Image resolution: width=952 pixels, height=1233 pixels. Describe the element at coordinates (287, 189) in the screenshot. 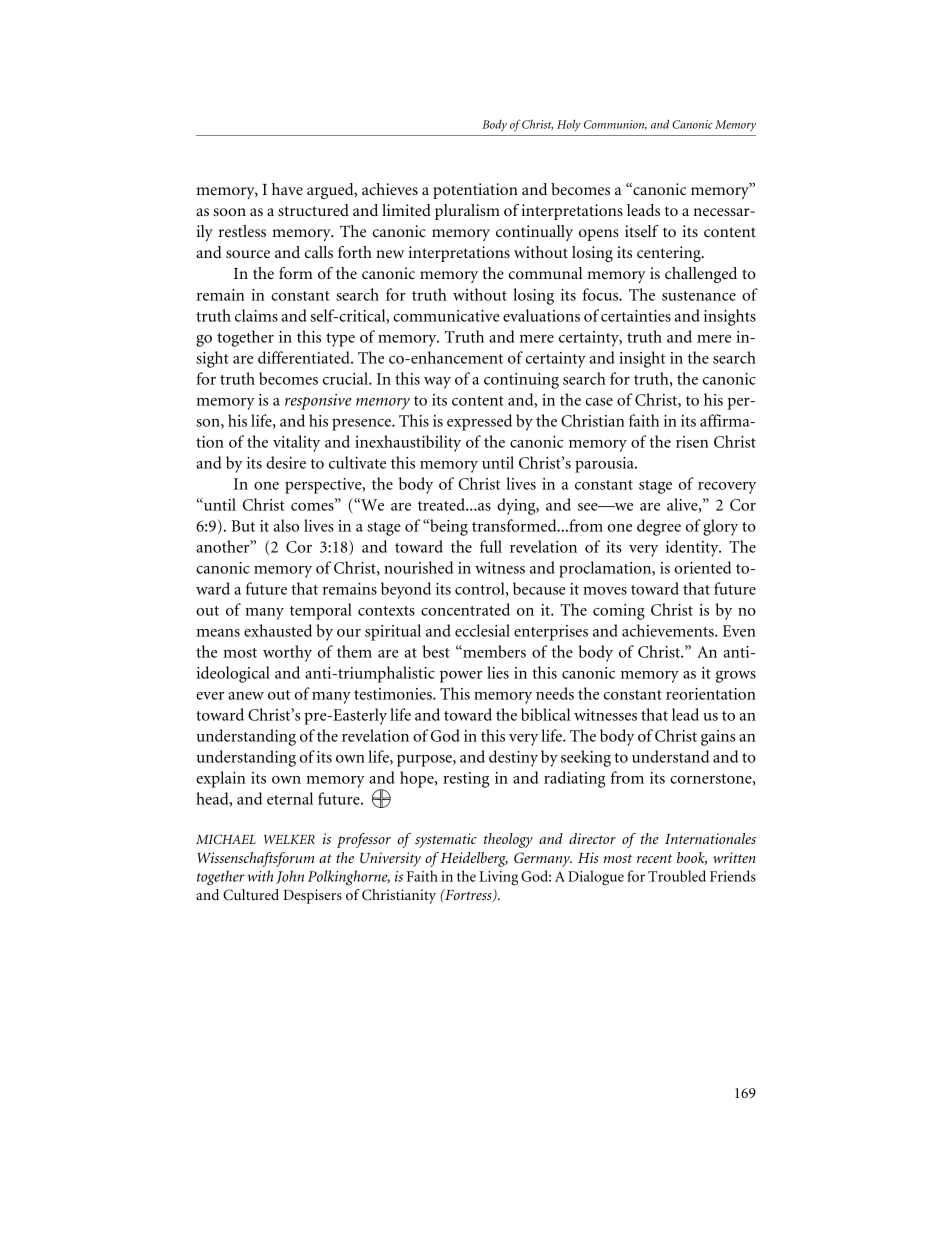

I see `have` at that location.
